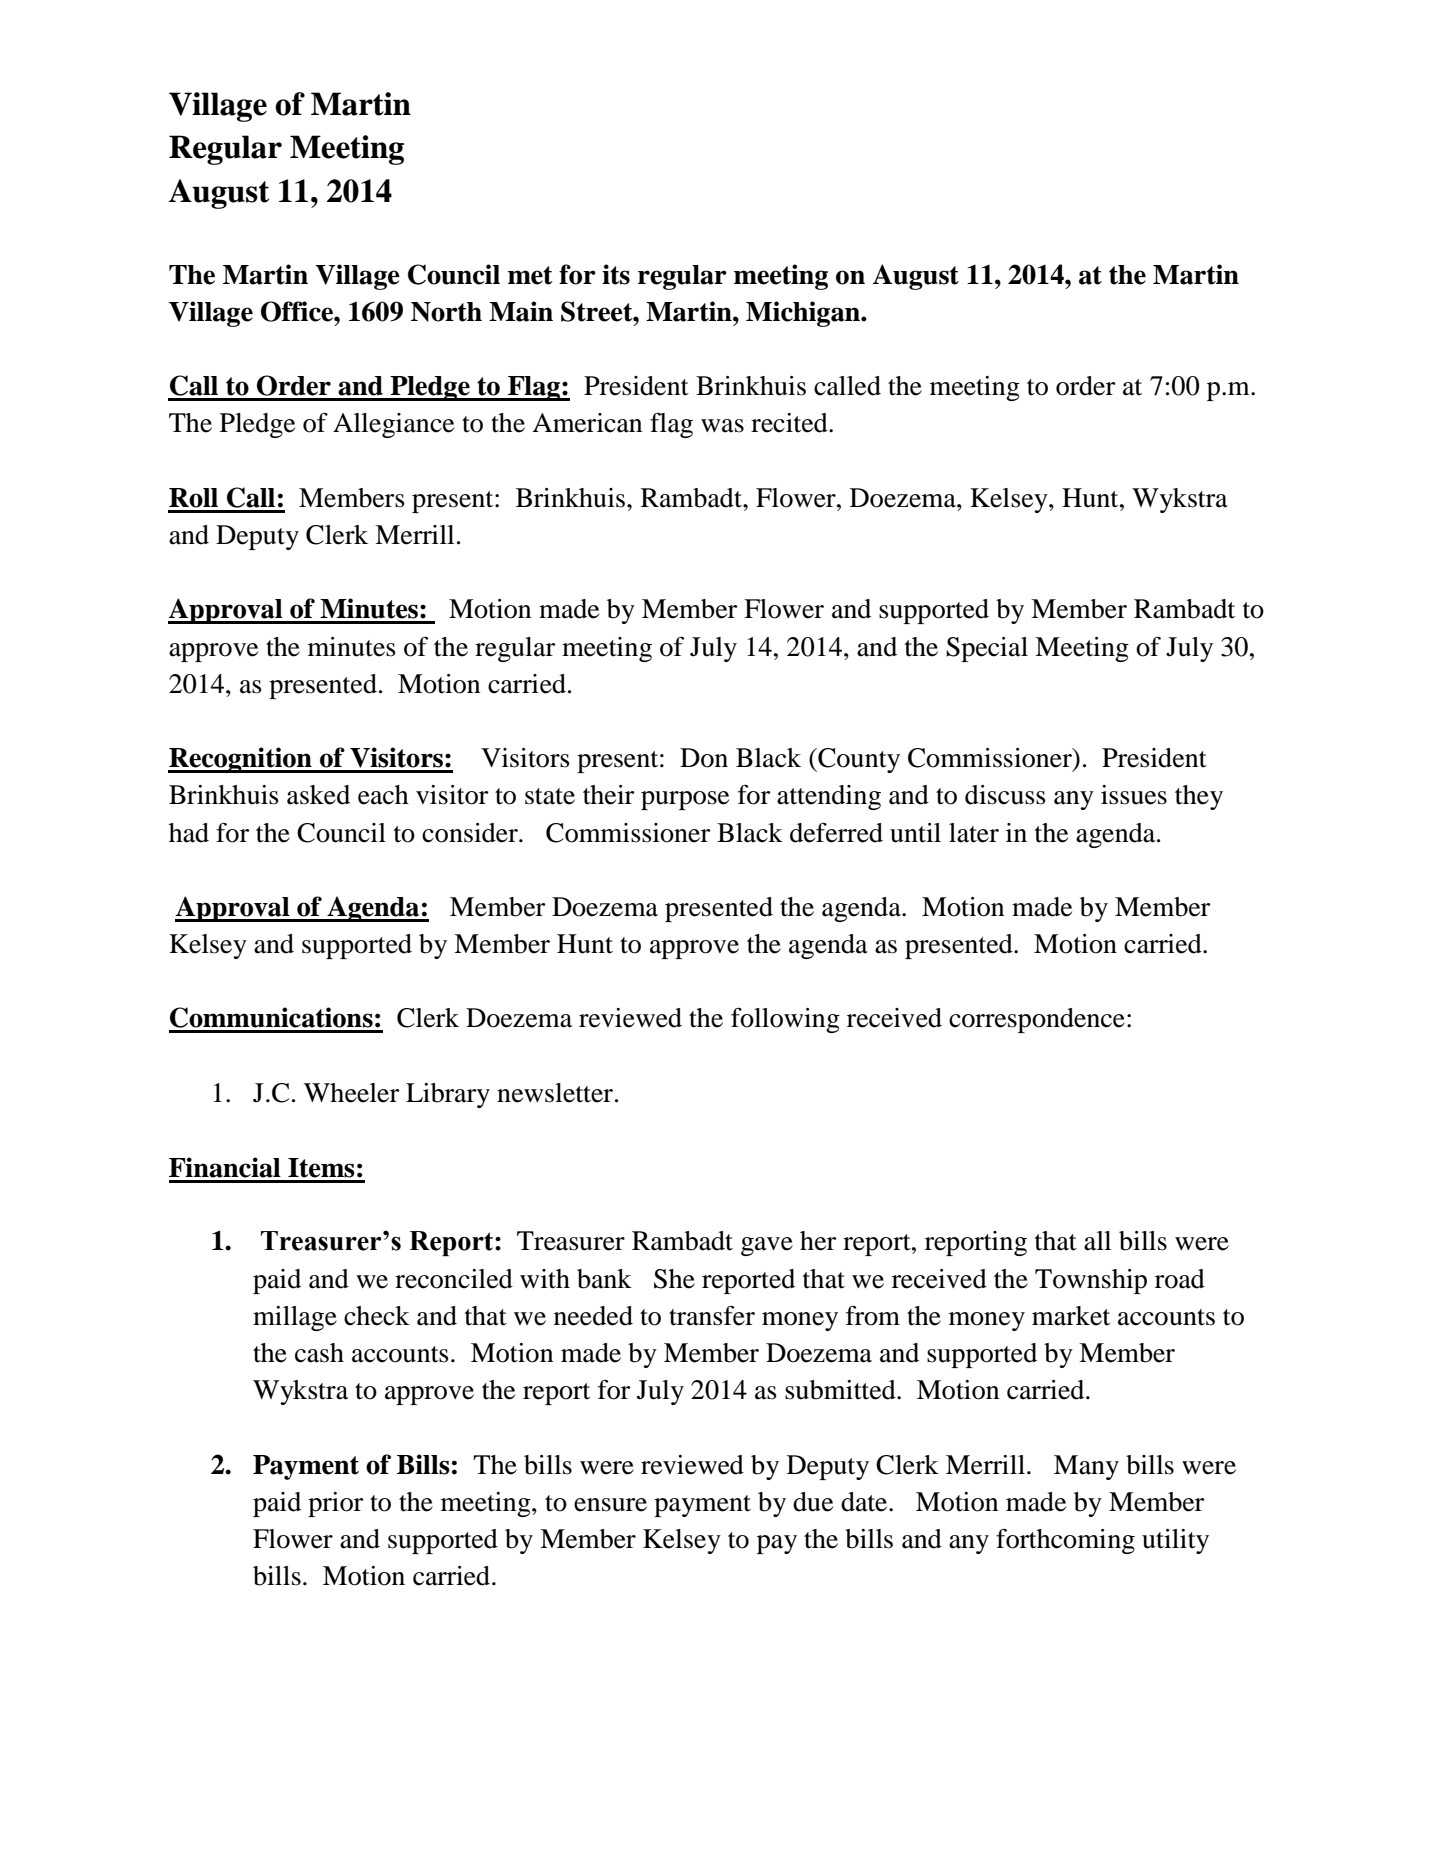 The image size is (1434, 1856). Describe the element at coordinates (767, 1246) in the screenshot. I see `gave` at that location.
